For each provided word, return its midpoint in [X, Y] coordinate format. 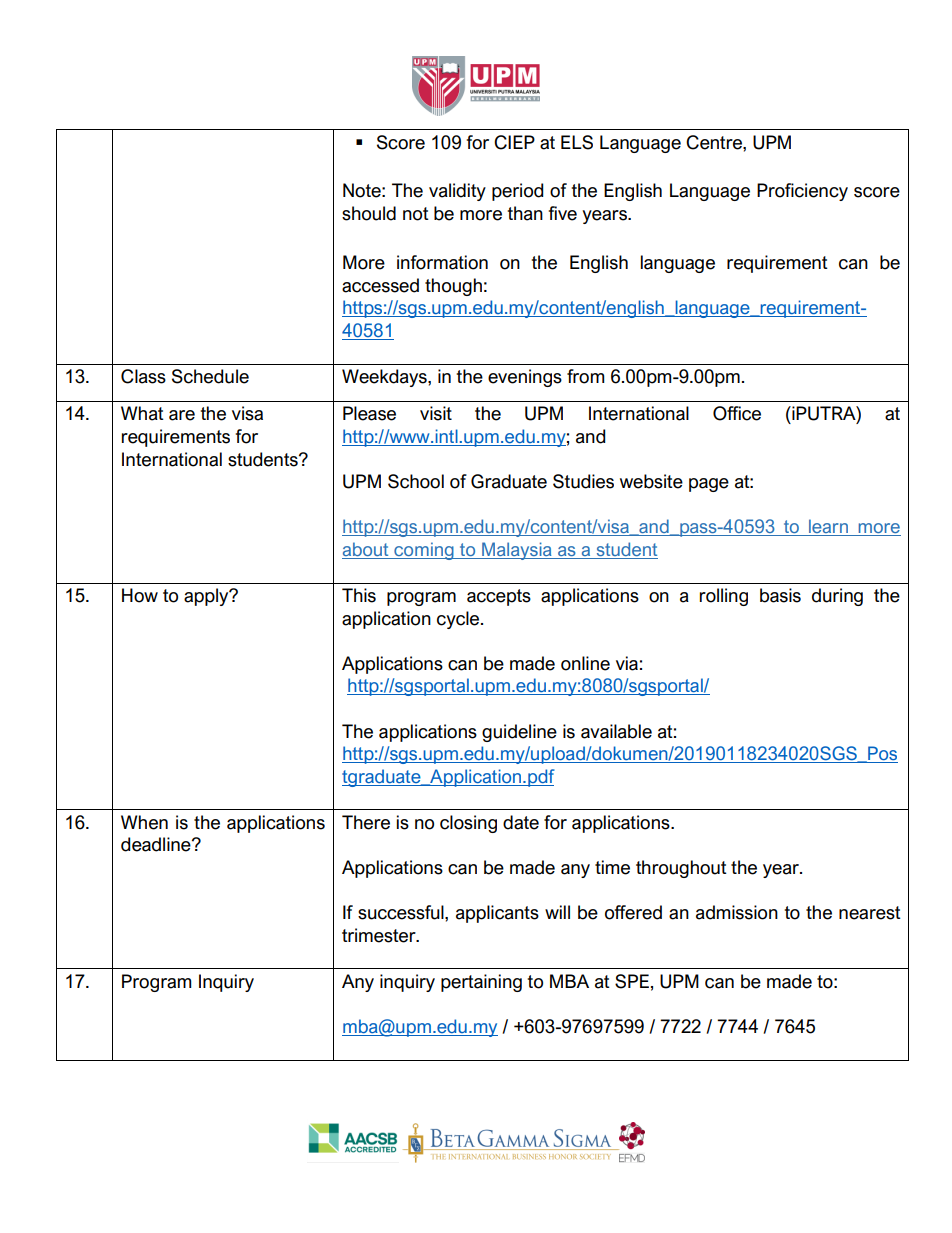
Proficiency [802, 192]
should [369, 213]
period [517, 192]
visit [436, 413]
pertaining [481, 983]
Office [737, 413]
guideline [519, 733]
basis [780, 595]
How [140, 595]
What [142, 413]
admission [737, 912]
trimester [380, 935]
